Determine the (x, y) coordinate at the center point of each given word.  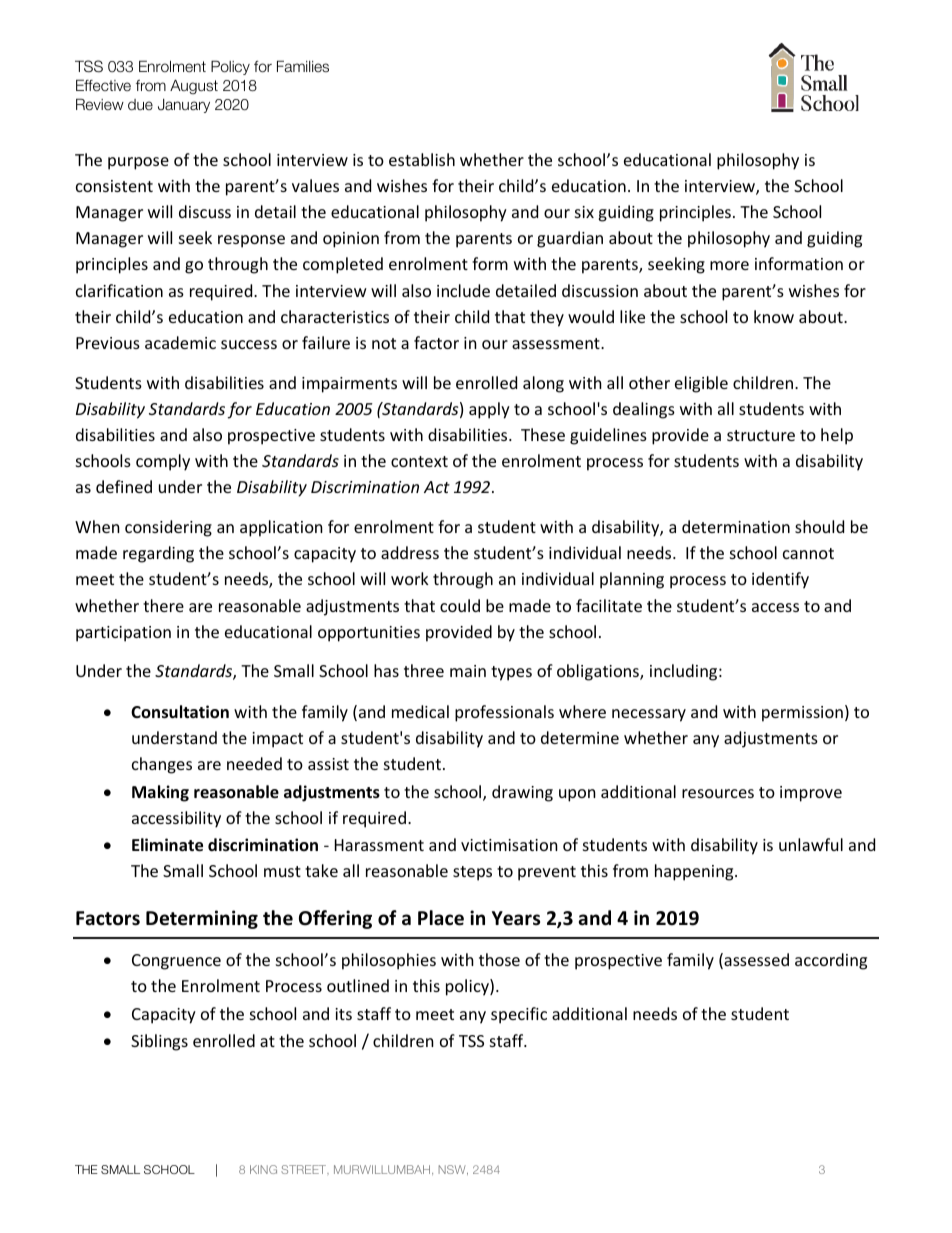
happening (695, 872)
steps (472, 873)
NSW (453, 1170)
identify (780, 580)
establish (422, 159)
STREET (305, 1169)
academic (180, 342)
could (460, 605)
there (163, 605)
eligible (701, 384)
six (584, 212)
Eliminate (167, 845)
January (184, 106)
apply (489, 410)
